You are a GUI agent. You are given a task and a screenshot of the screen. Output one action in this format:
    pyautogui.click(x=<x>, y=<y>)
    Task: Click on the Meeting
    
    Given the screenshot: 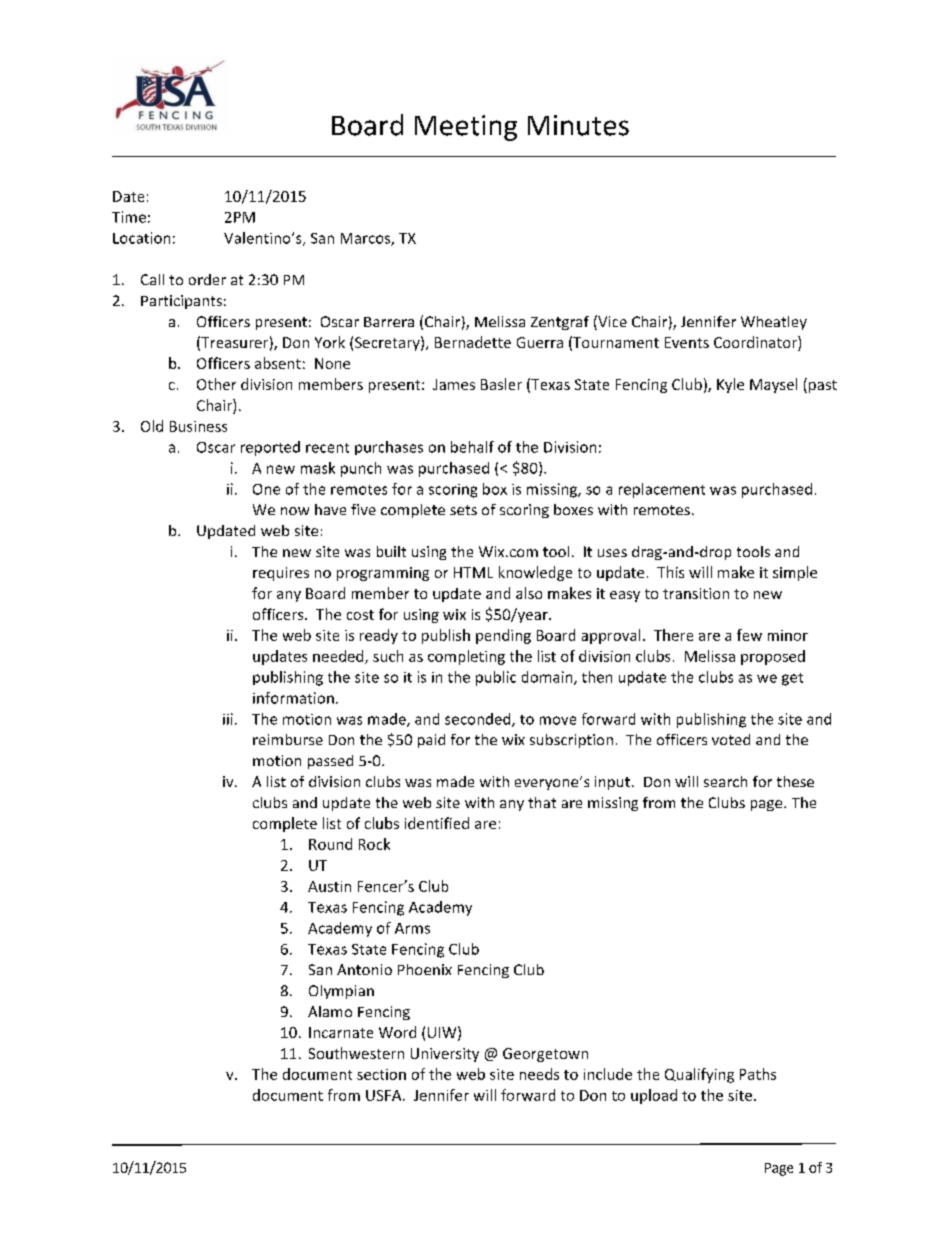 What is the action you would take?
    pyautogui.click(x=466, y=128)
